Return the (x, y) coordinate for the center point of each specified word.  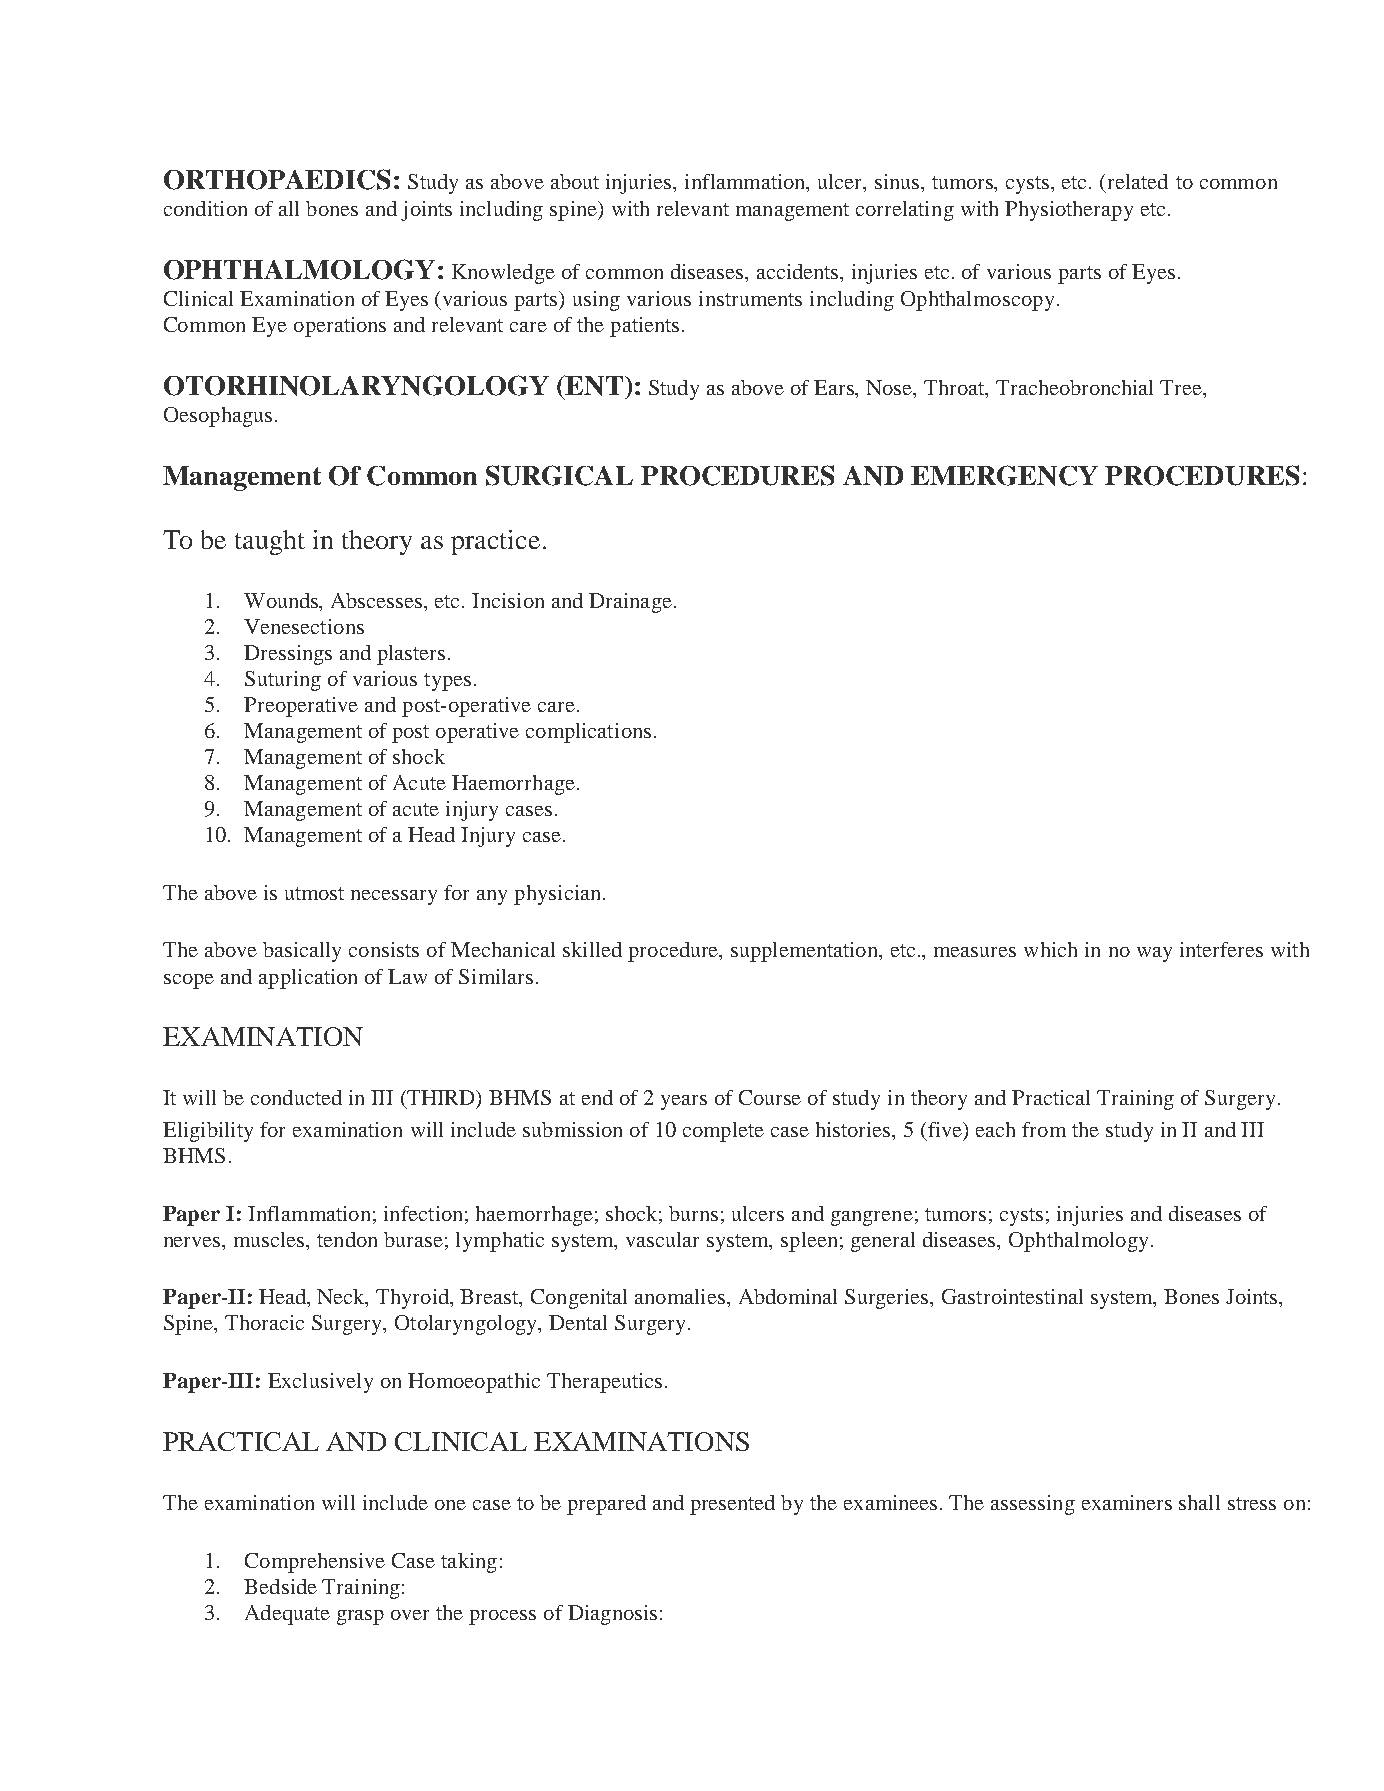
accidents (799, 271)
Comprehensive (315, 1563)
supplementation (806, 952)
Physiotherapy (1069, 211)
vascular (662, 1239)
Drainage (630, 603)
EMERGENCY (1004, 475)
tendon (347, 1239)
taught (270, 542)
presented (732, 1505)
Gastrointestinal (1012, 1296)
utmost (314, 893)
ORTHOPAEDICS (277, 179)
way (1154, 954)
